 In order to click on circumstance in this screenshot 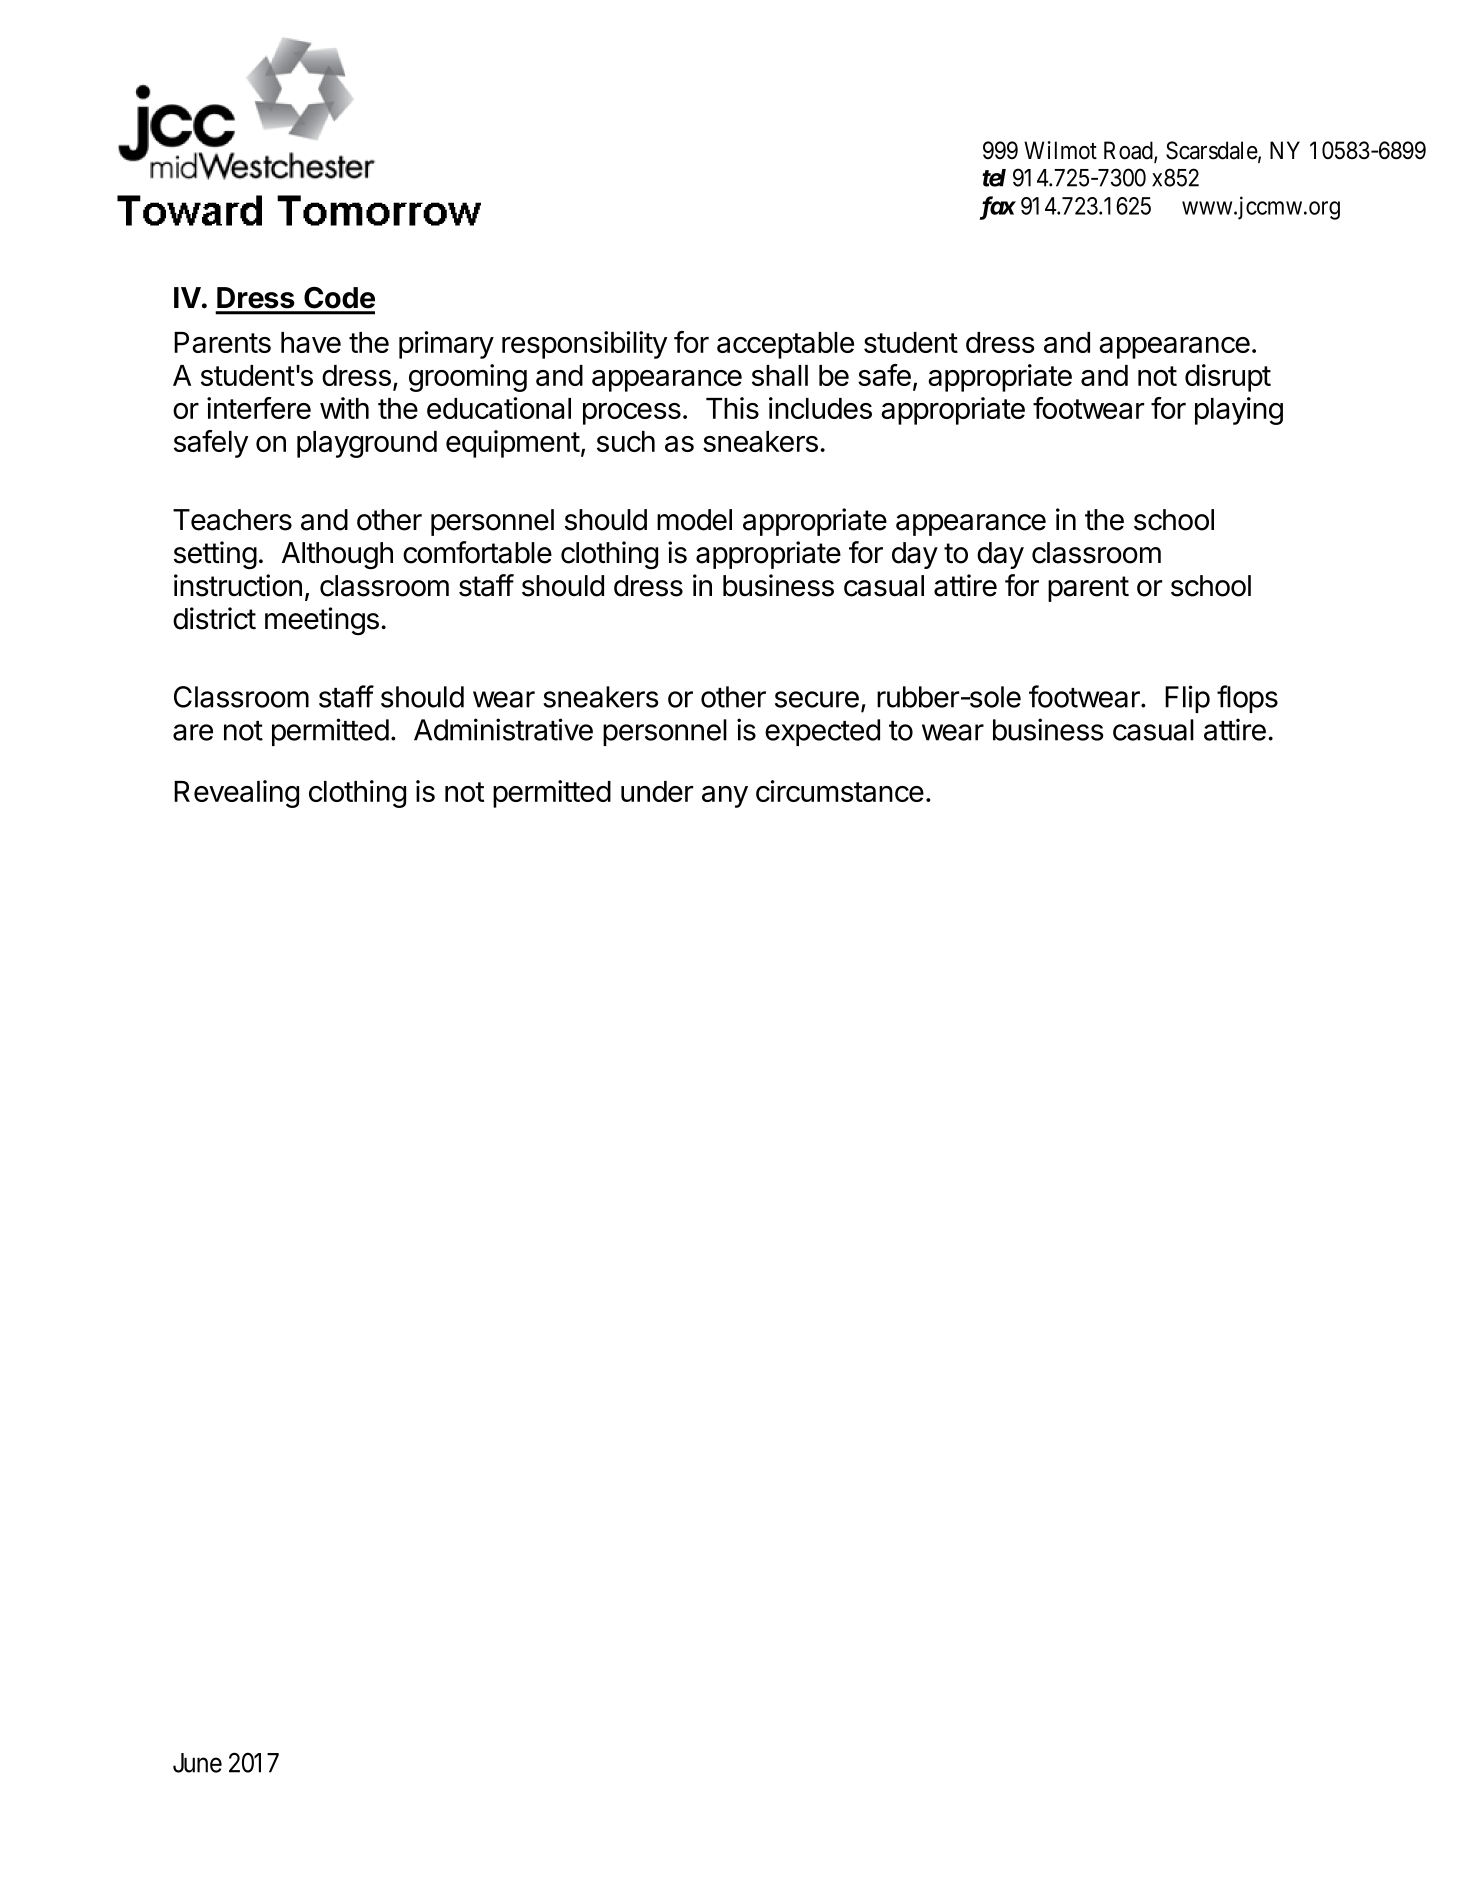, I will do `click(840, 791)`.
